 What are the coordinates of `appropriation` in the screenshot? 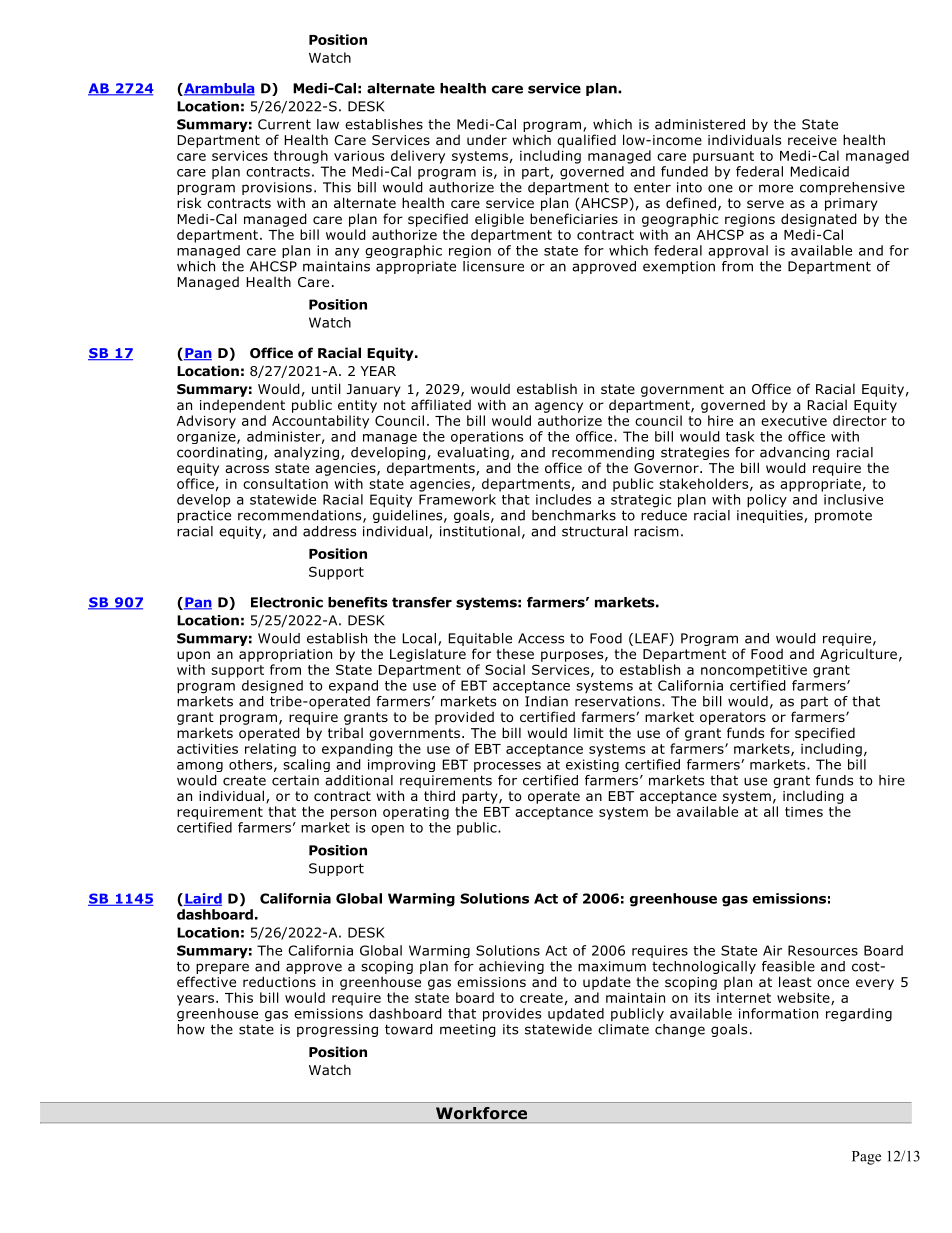 It's located at (285, 655).
